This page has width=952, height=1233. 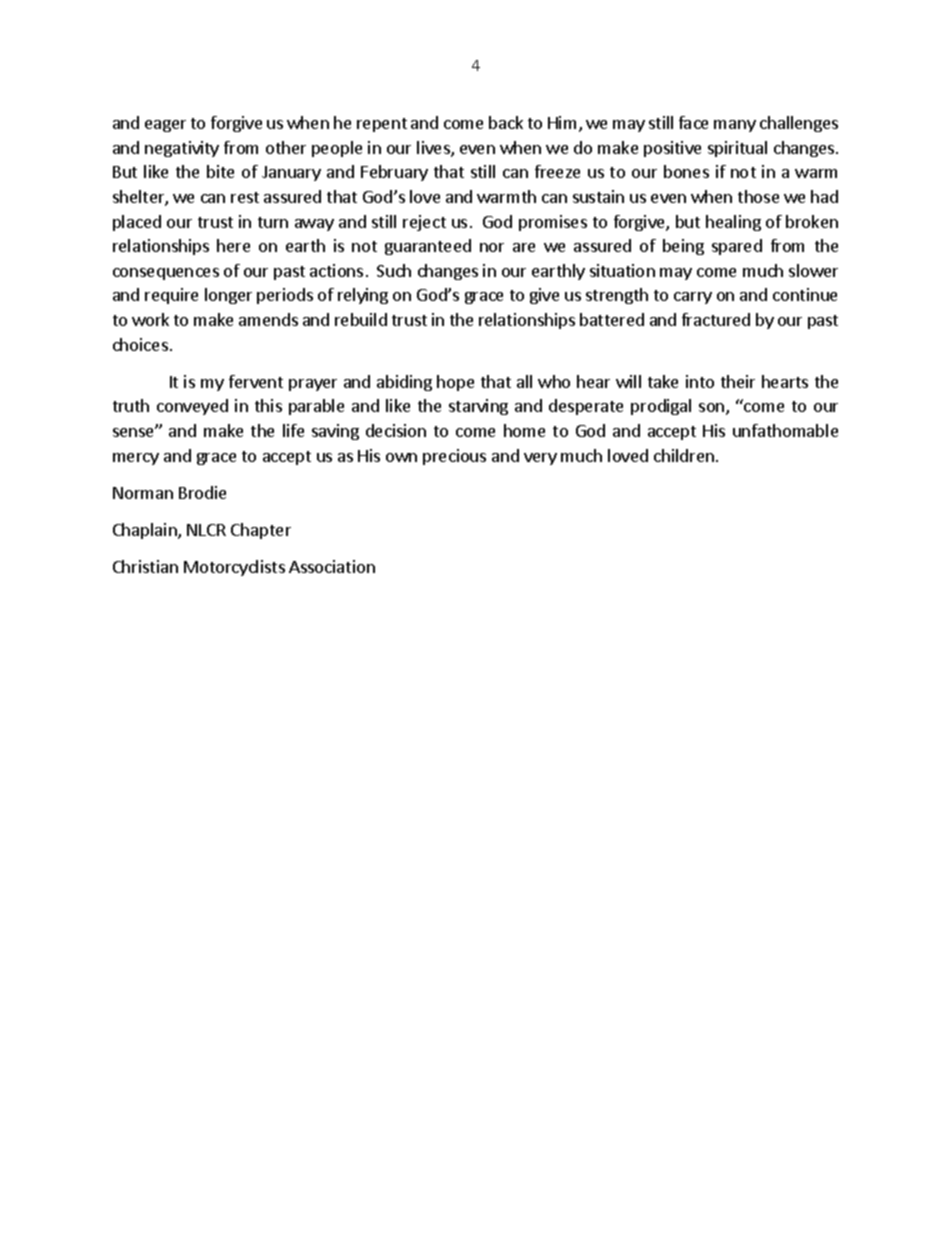 What do you see at coordinates (182, 149) in the page?
I see `negativity` at bounding box center [182, 149].
